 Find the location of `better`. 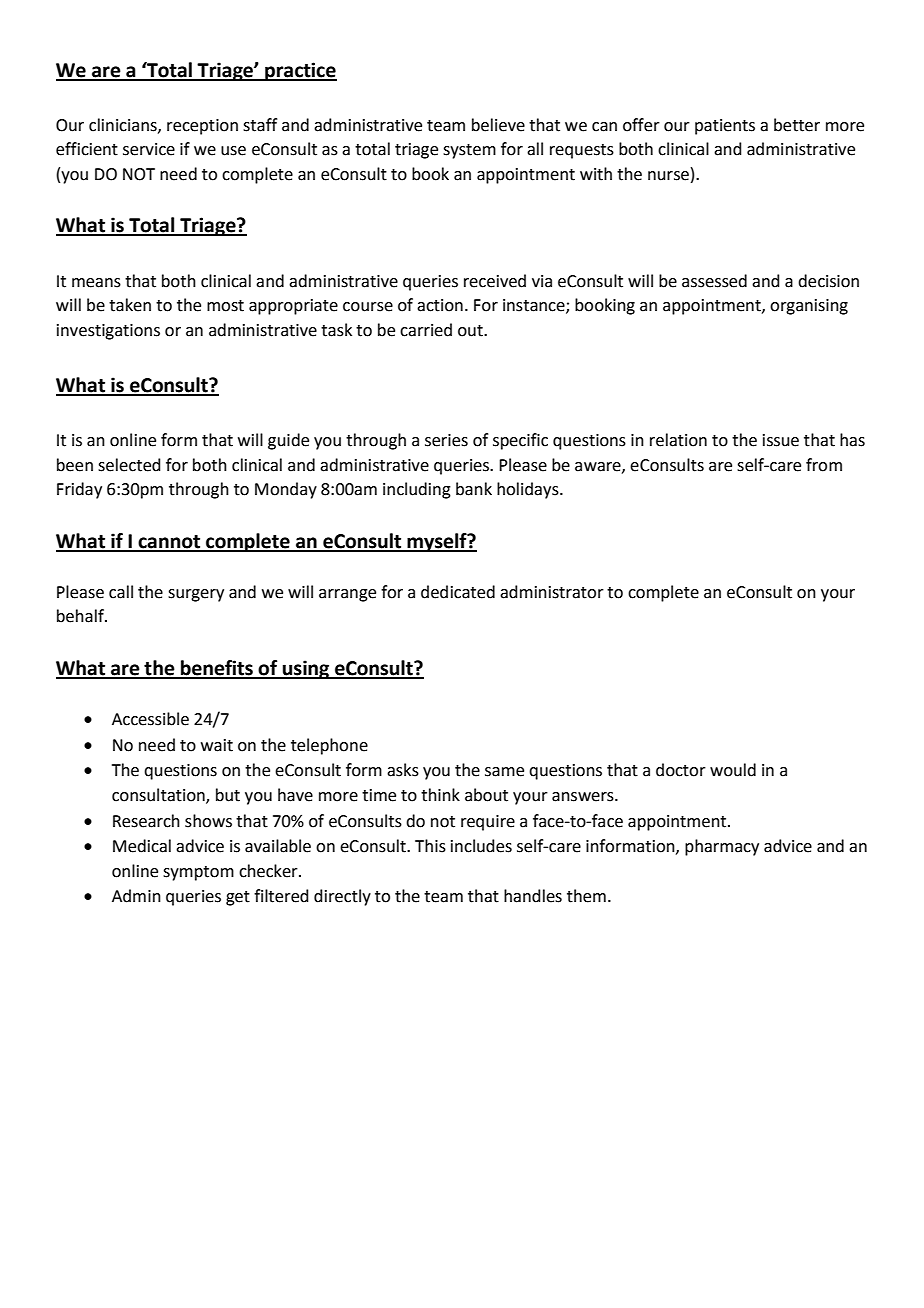

better is located at coordinates (797, 125).
